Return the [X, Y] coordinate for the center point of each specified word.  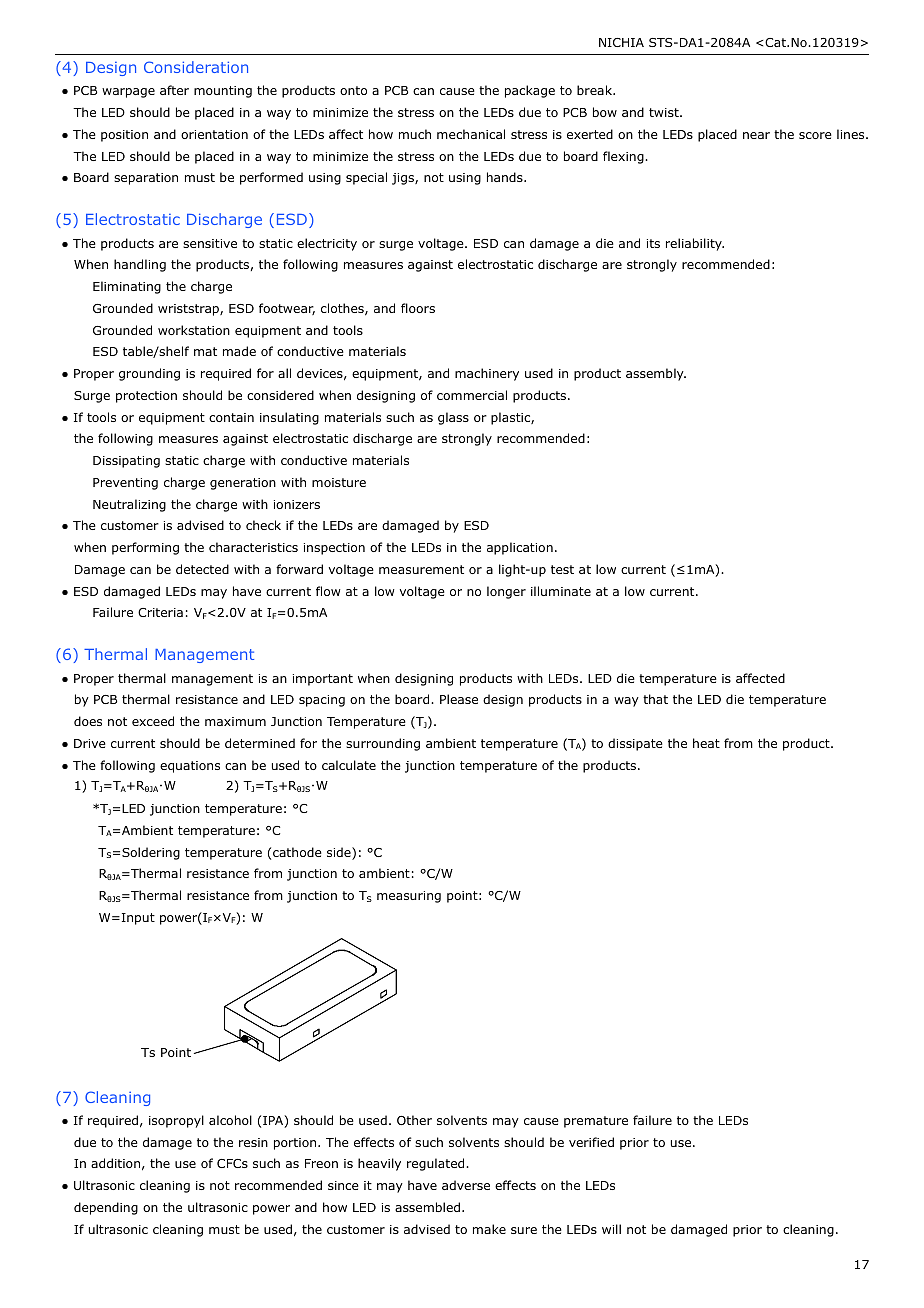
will [611, 1229]
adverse [466, 1185]
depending [106, 1208]
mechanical [471, 134]
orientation [214, 134]
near [756, 135]
